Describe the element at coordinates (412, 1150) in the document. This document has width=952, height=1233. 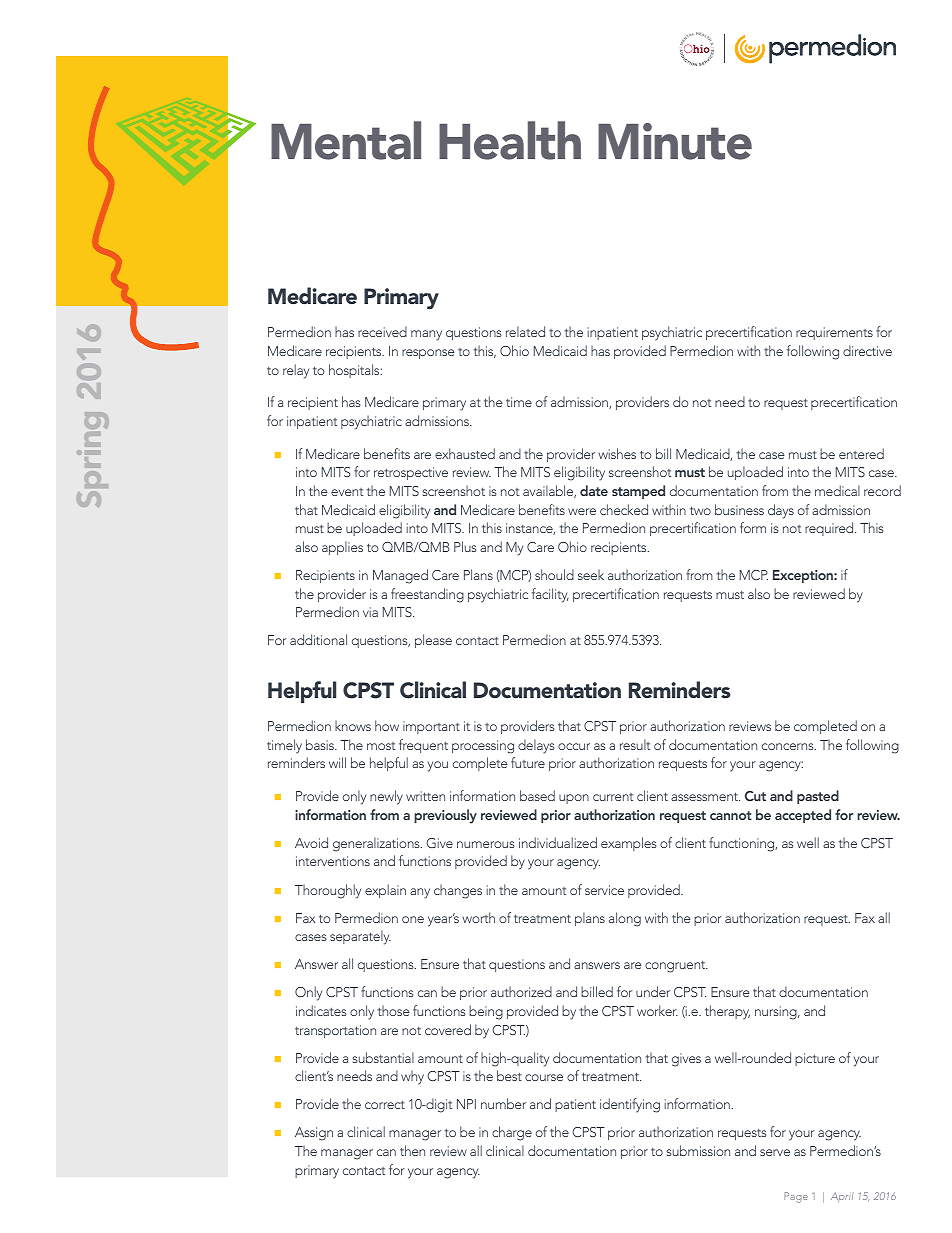
I see `then` at that location.
